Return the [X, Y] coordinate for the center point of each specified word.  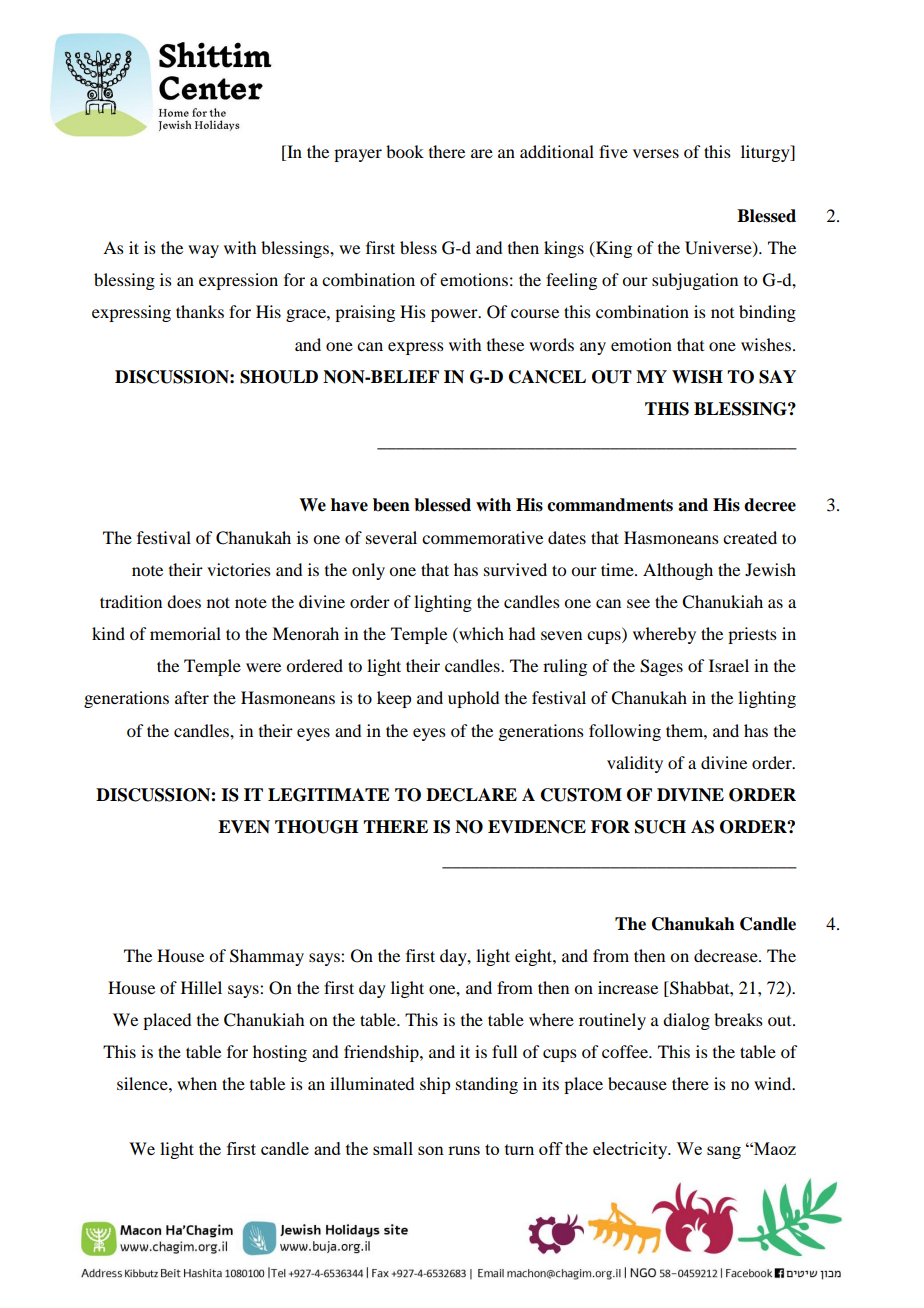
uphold [473, 699]
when [197, 1083]
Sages [661, 667]
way [203, 251]
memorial [185, 633]
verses [656, 153]
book [405, 151]
